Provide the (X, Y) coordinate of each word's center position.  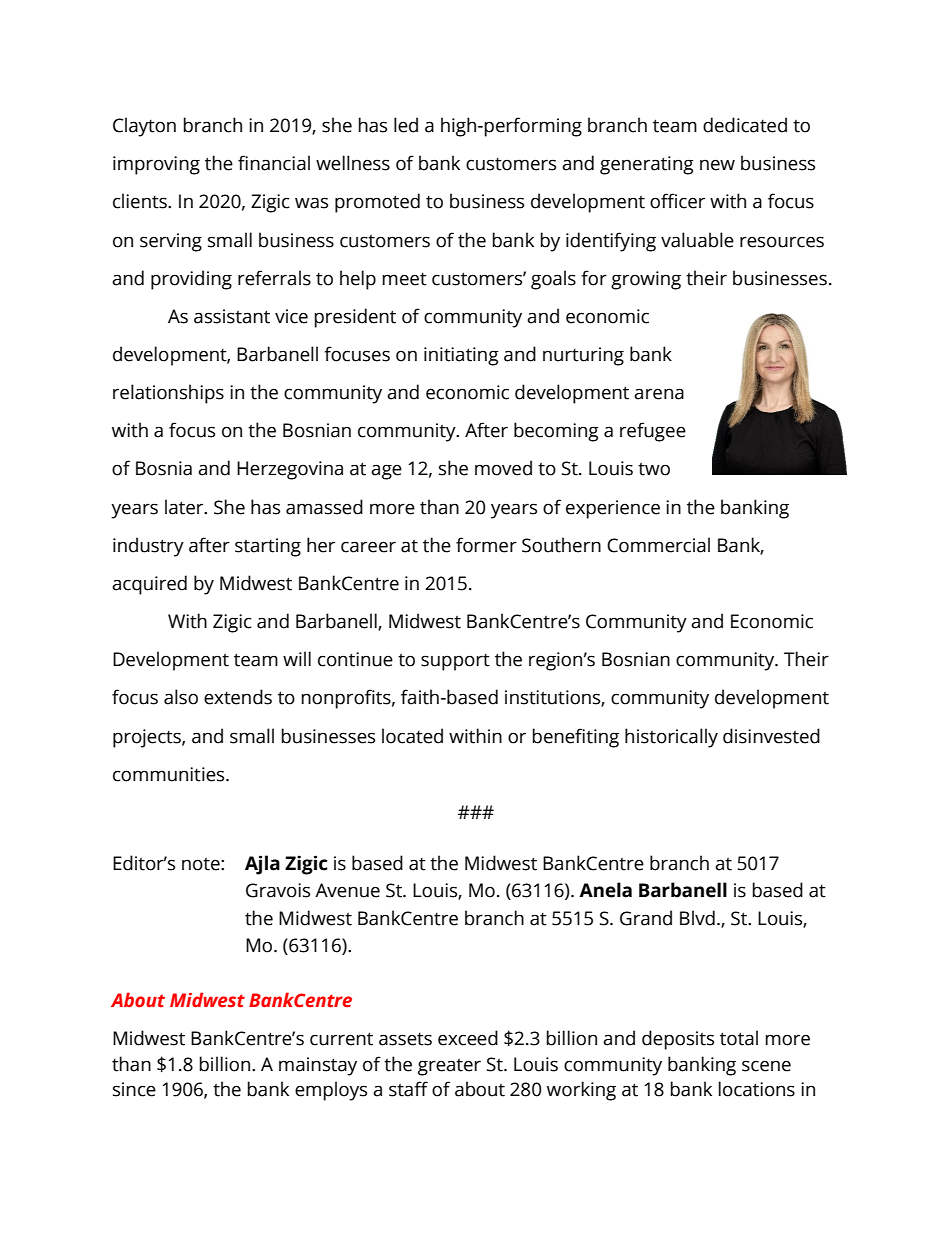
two (654, 469)
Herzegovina (290, 470)
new (717, 165)
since (134, 1089)
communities (170, 774)
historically (671, 738)
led (406, 125)
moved (503, 468)
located (412, 736)
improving (156, 165)
